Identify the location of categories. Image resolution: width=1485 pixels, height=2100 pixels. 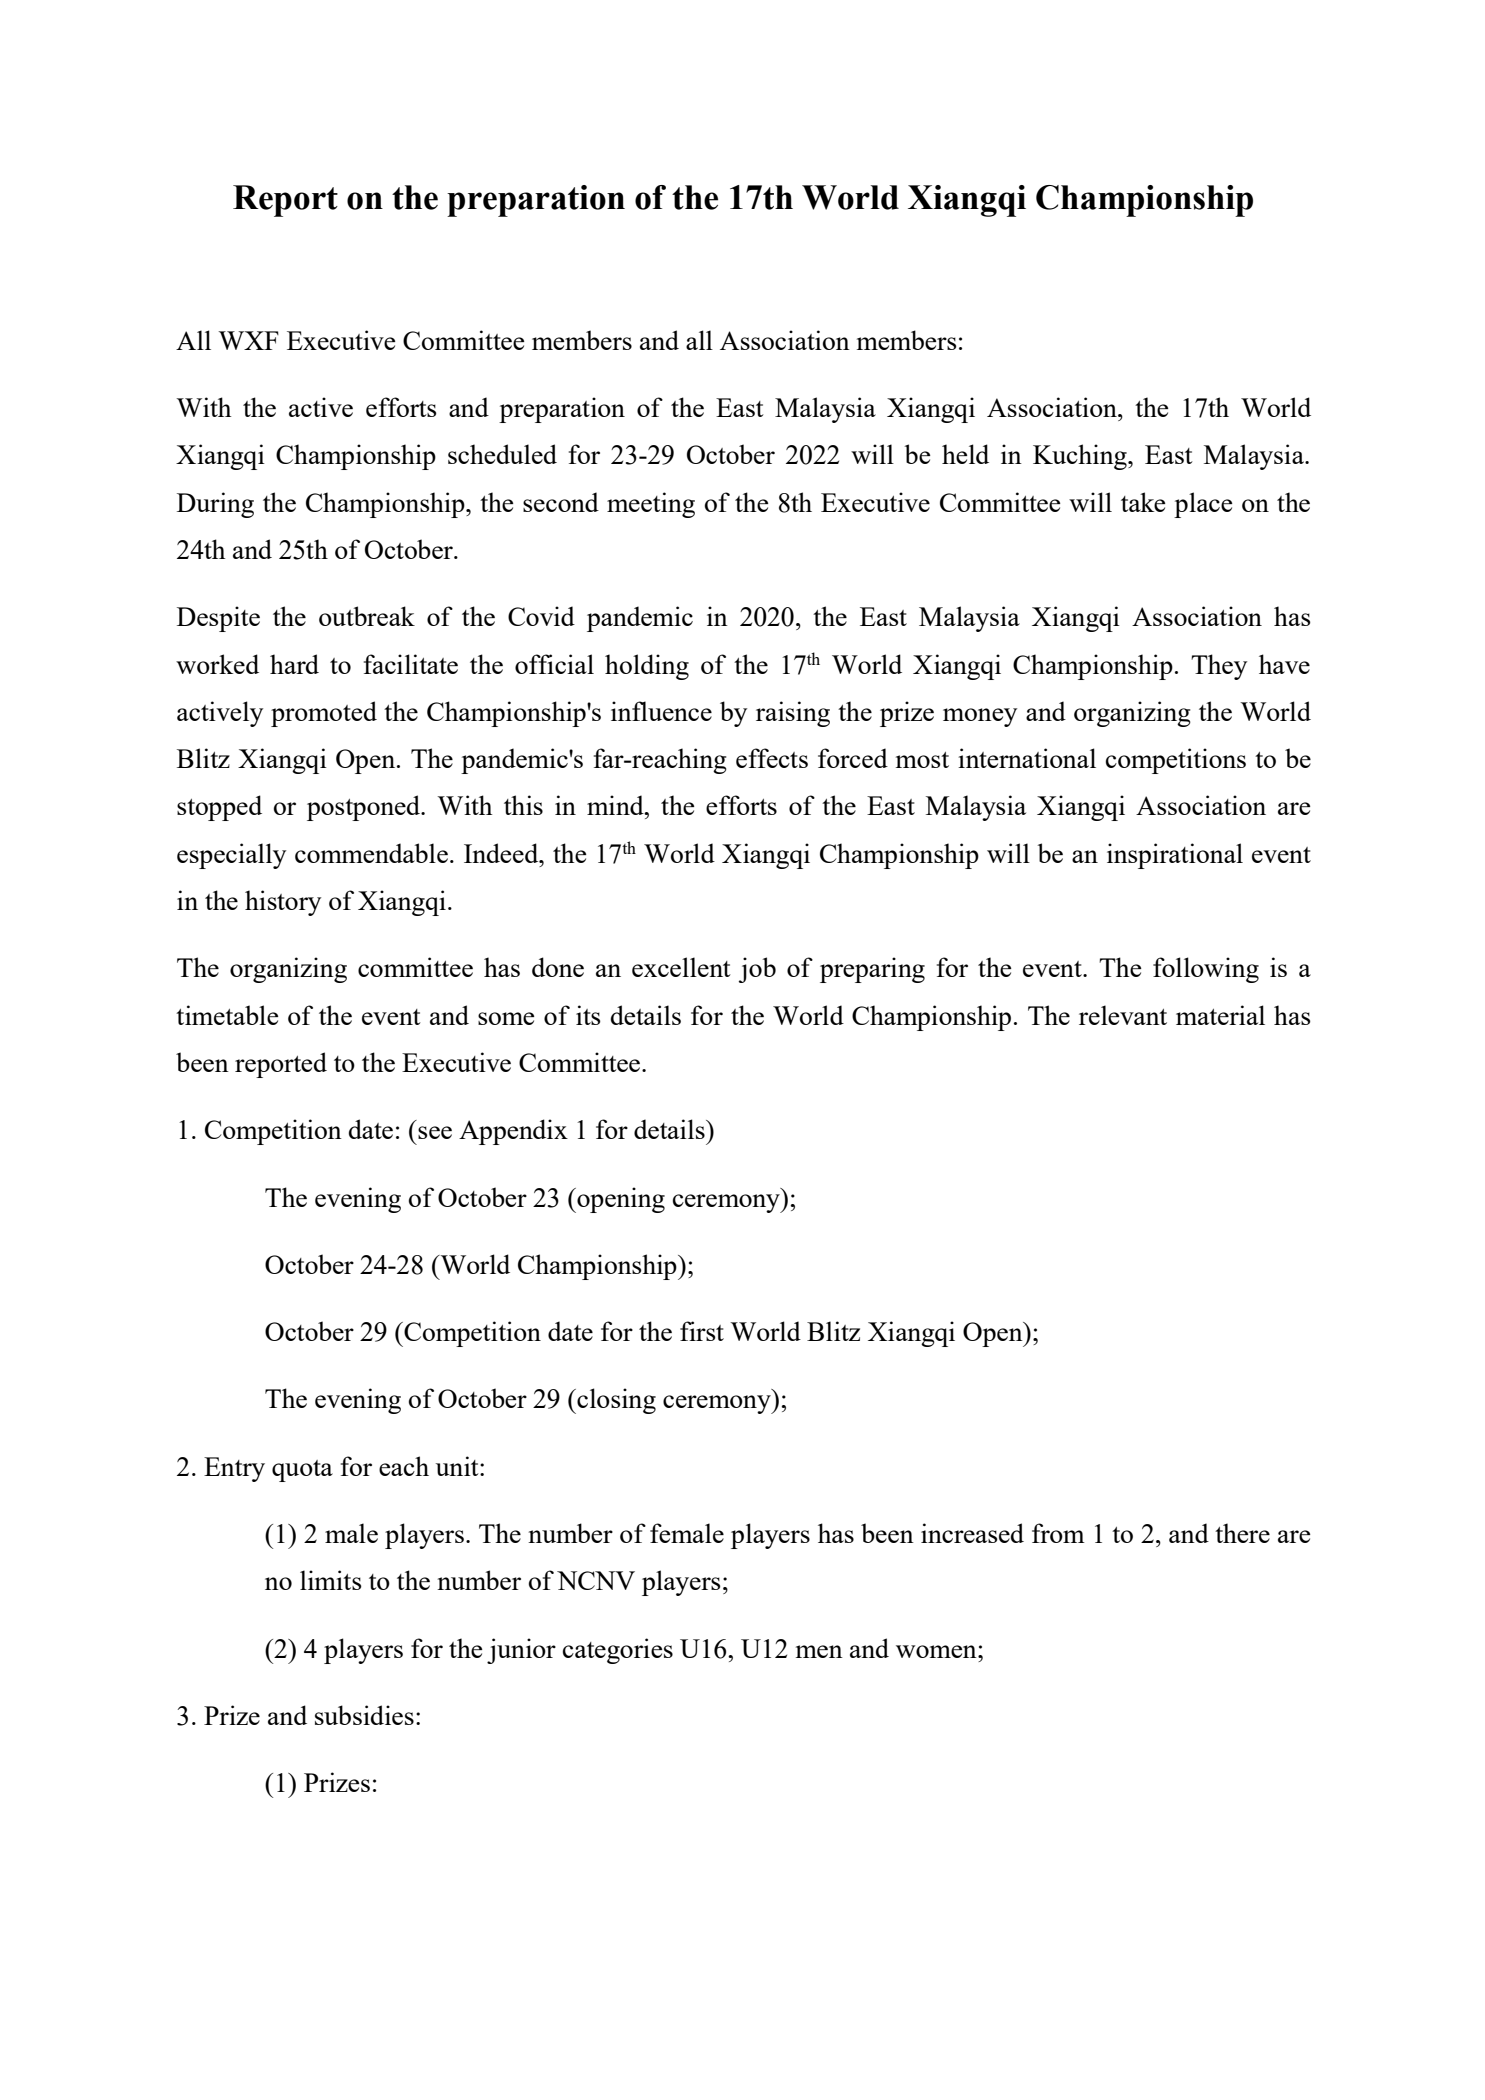
(618, 1651).
